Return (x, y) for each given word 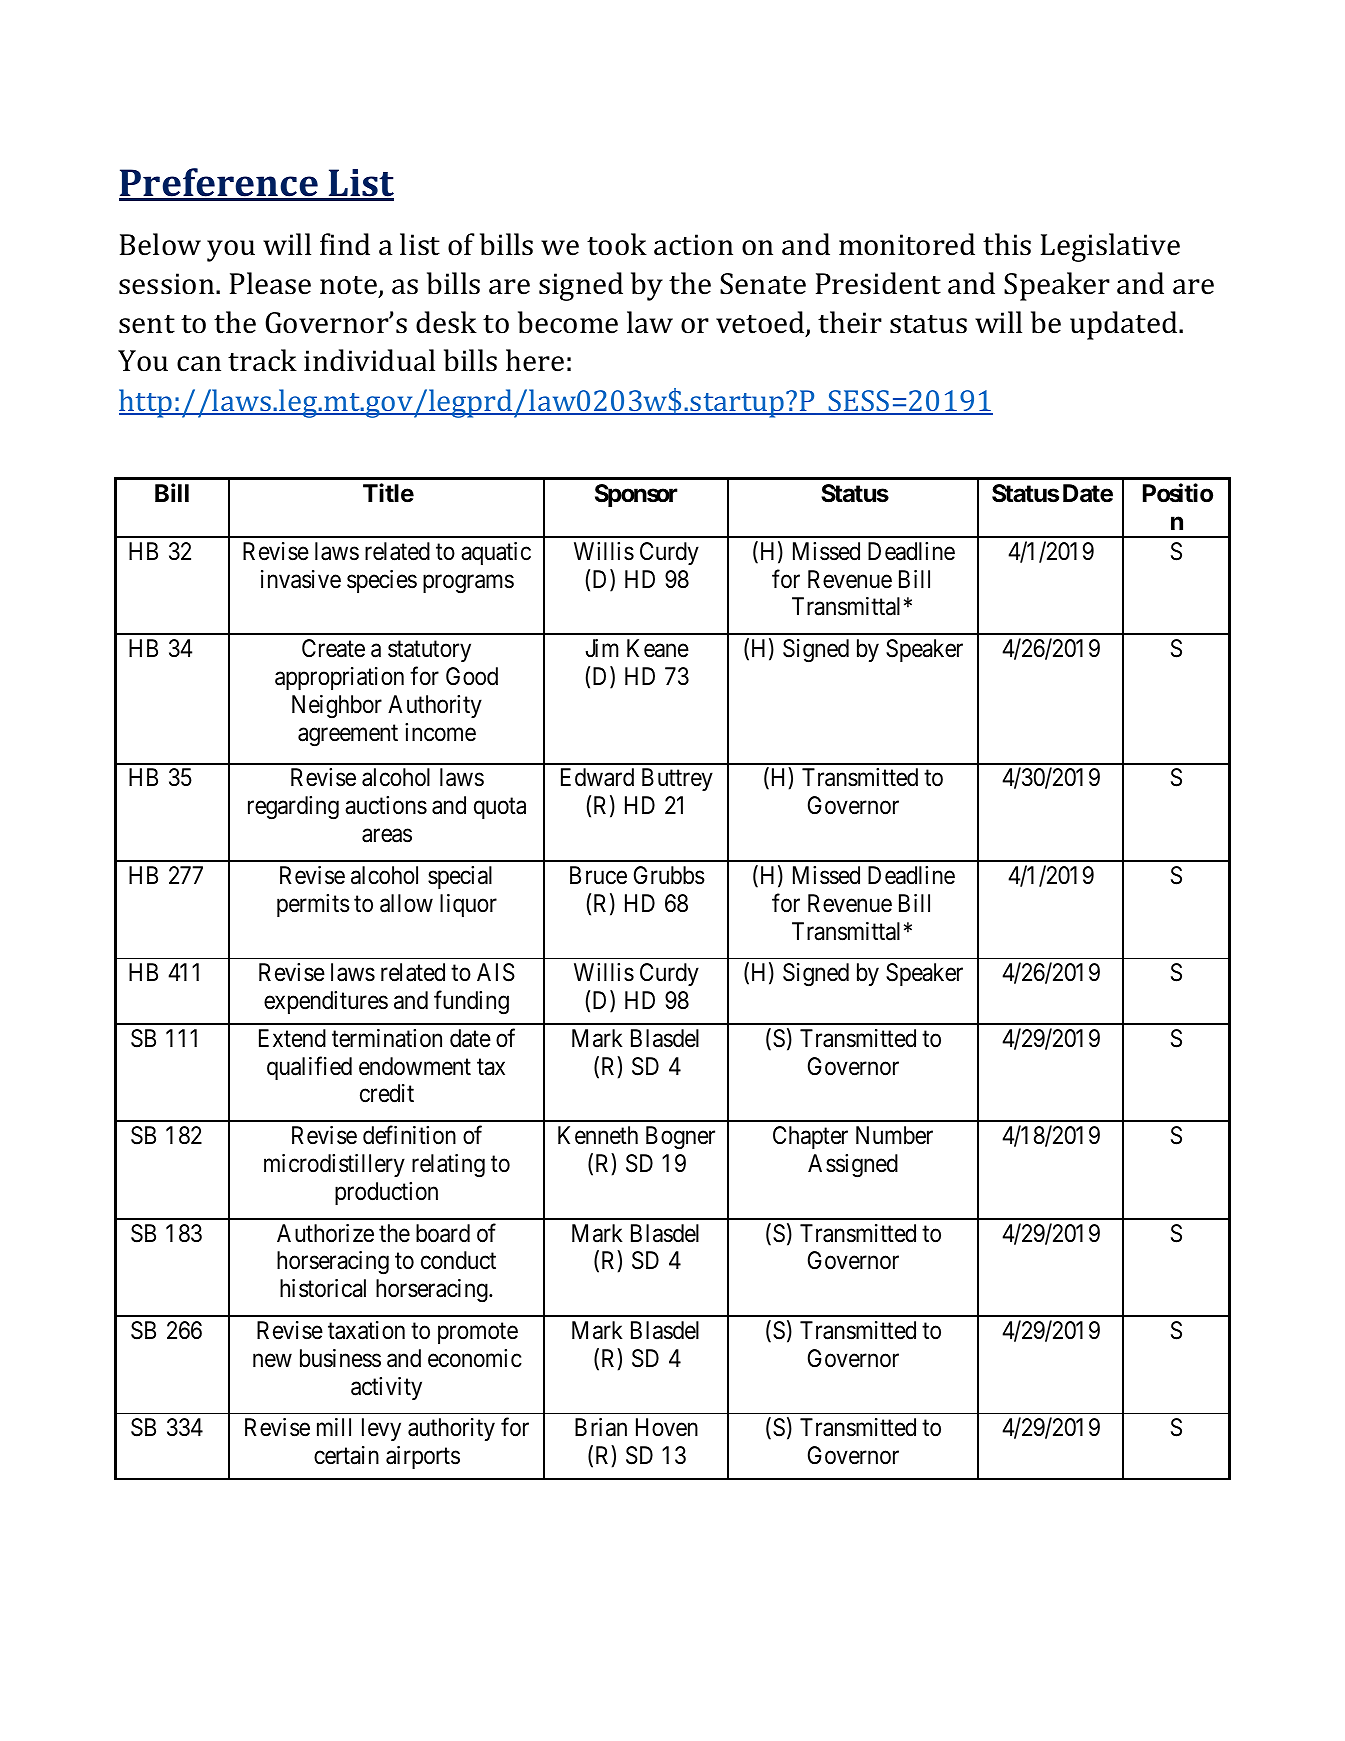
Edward (597, 777)
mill (334, 1427)
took (617, 244)
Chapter (810, 1137)
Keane (658, 648)
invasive (301, 579)
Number (894, 1135)
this (1007, 244)
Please (270, 283)
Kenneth (598, 1135)
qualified (309, 1068)
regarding (293, 808)
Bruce (598, 875)
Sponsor (636, 495)
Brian (601, 1427)
